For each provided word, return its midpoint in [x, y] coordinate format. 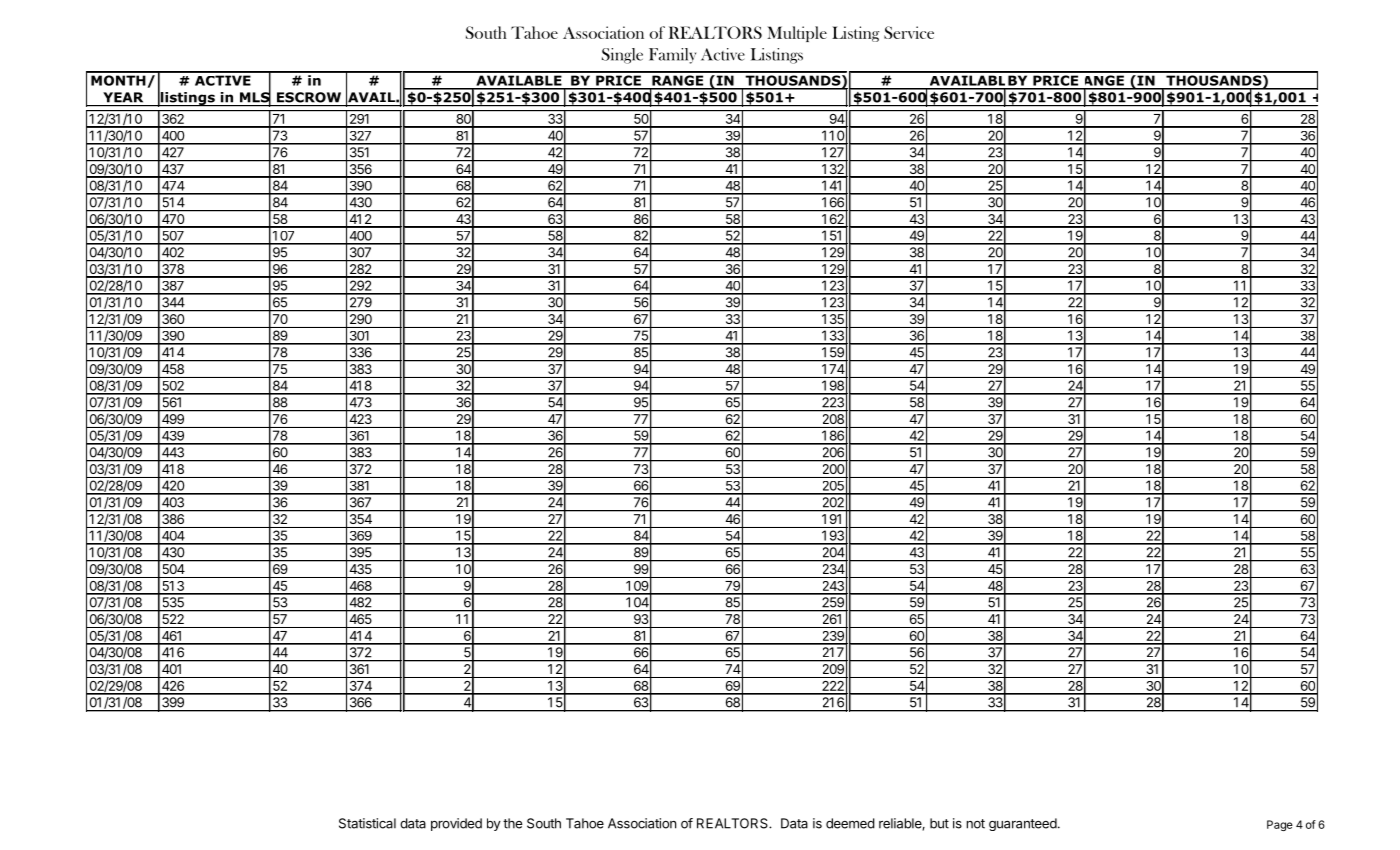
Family [672, 56]
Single [622, 56]
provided [456, 824]
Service [909, 32]
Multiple [797, 34]
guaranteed [1023, 824]
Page [1280, 825]
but [939, 823]
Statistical [367, 823]
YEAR [123, 97]
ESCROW [309, 97]
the [513, 823]
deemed [850, 823]
